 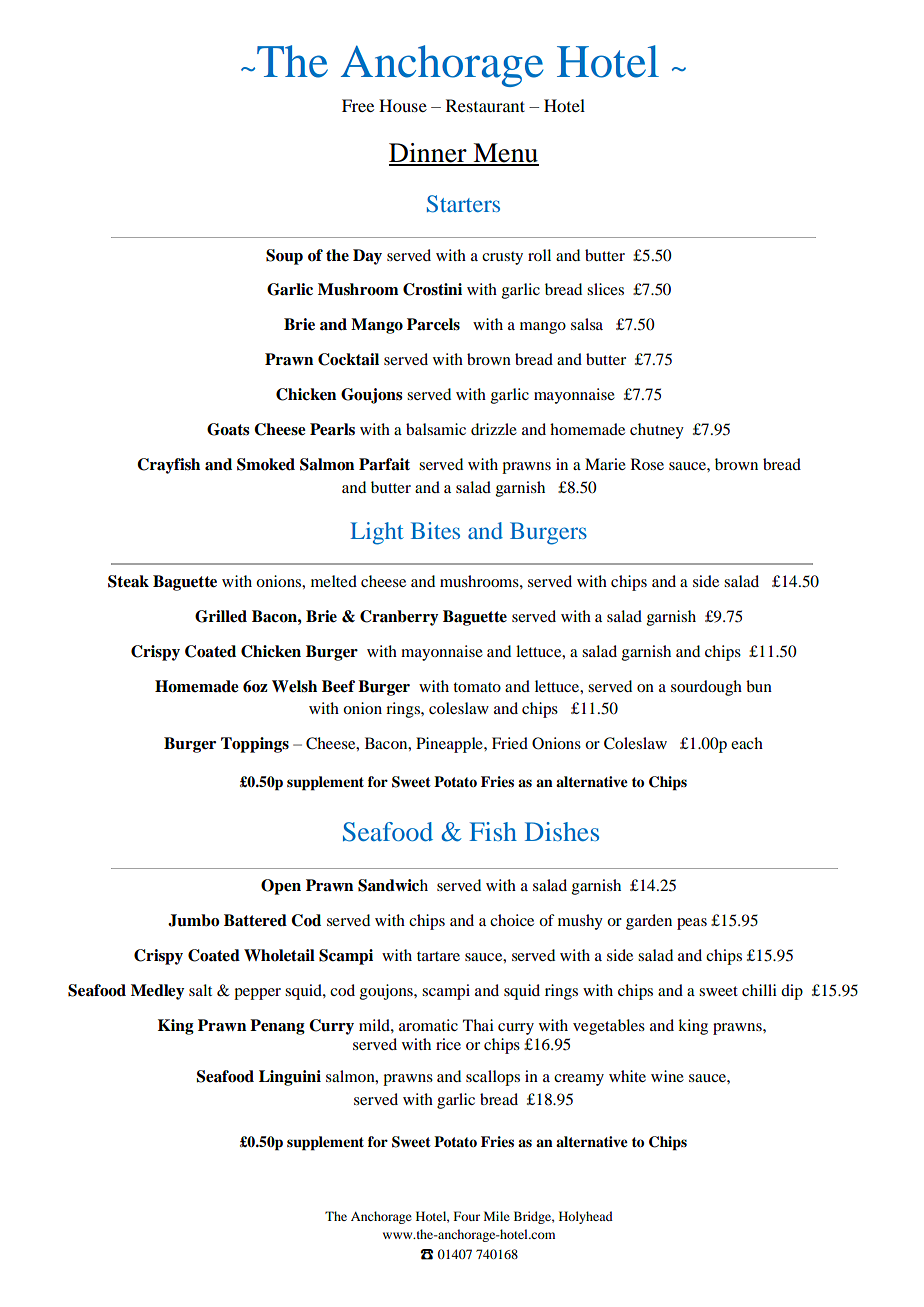 What do you see at coordinates (290, 1078) in the screenshot?
I see `Linguini` at bounding box center [290, 1078].
